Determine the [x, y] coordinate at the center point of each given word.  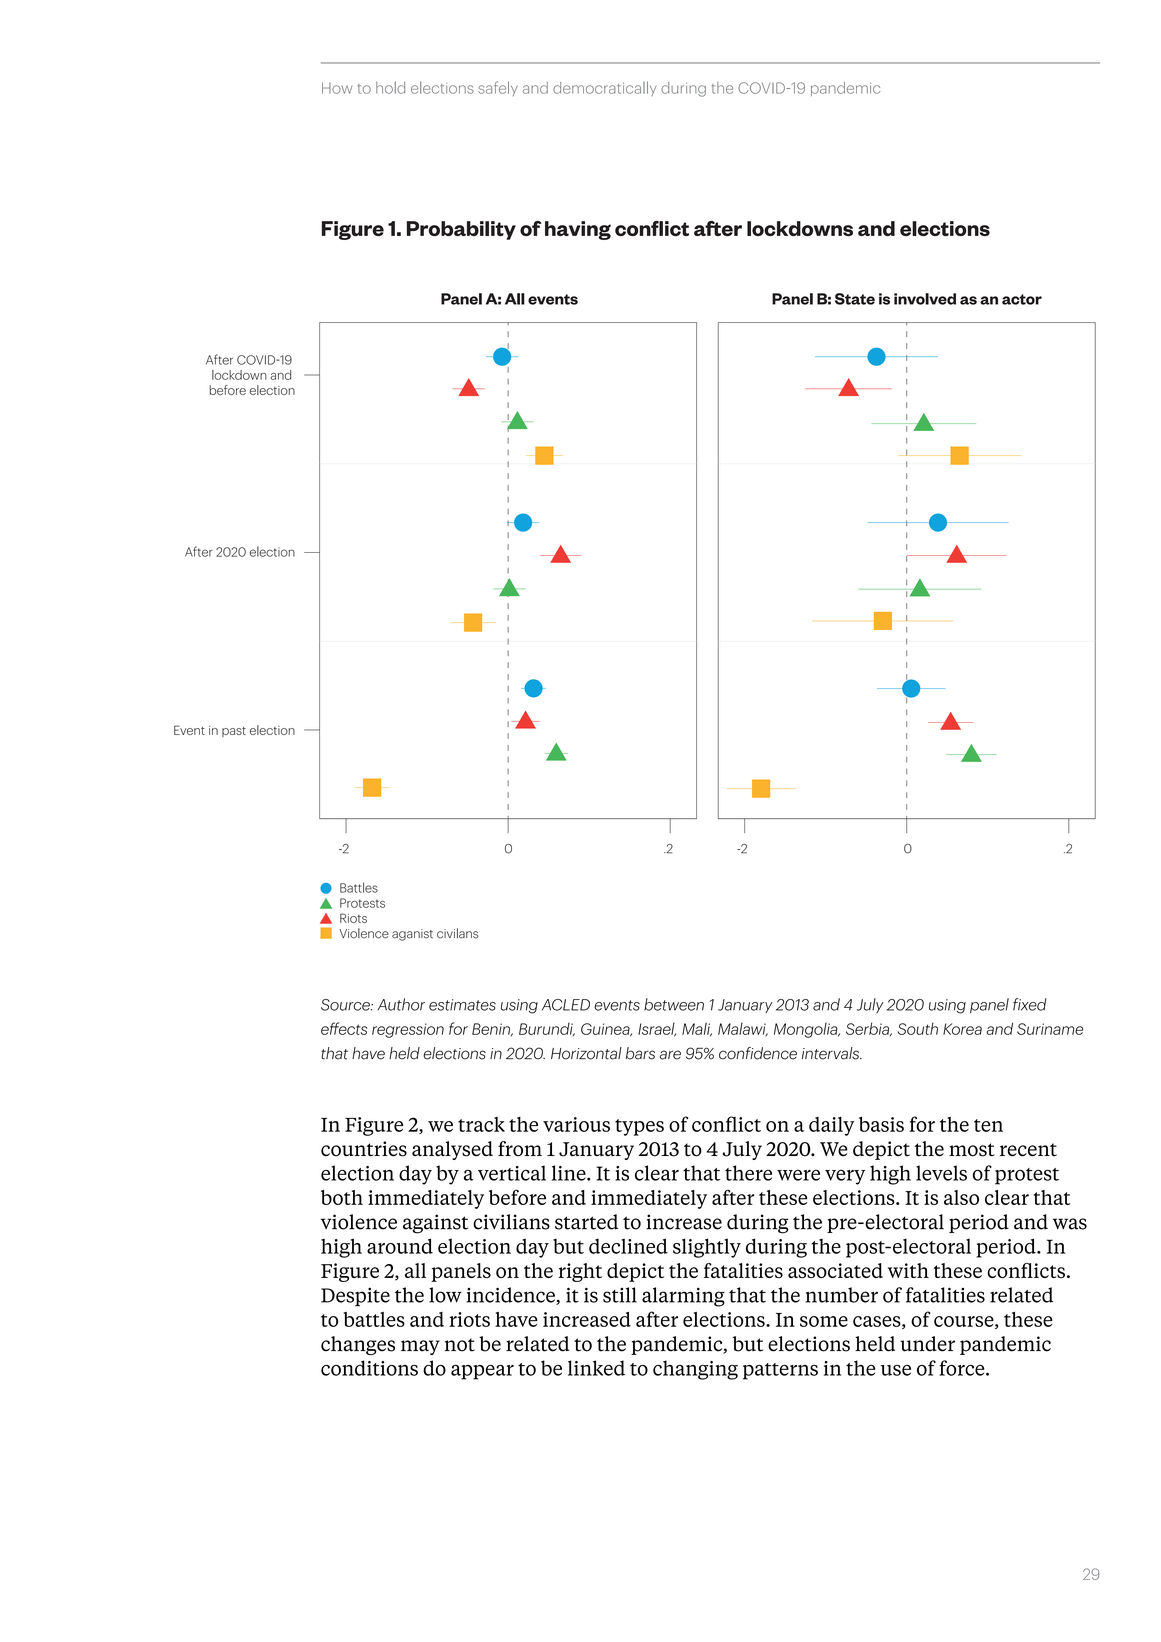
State [855, 299]
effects [344, 1028]
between [674, 1004]
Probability [461, 230]
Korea [962, 1029]
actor [1022, 299]
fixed [1030, 1004]
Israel [657, 1029]
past [234, 732]
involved [925, 299]
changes [358, 1345]
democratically [604, 88]
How [337, 88]
